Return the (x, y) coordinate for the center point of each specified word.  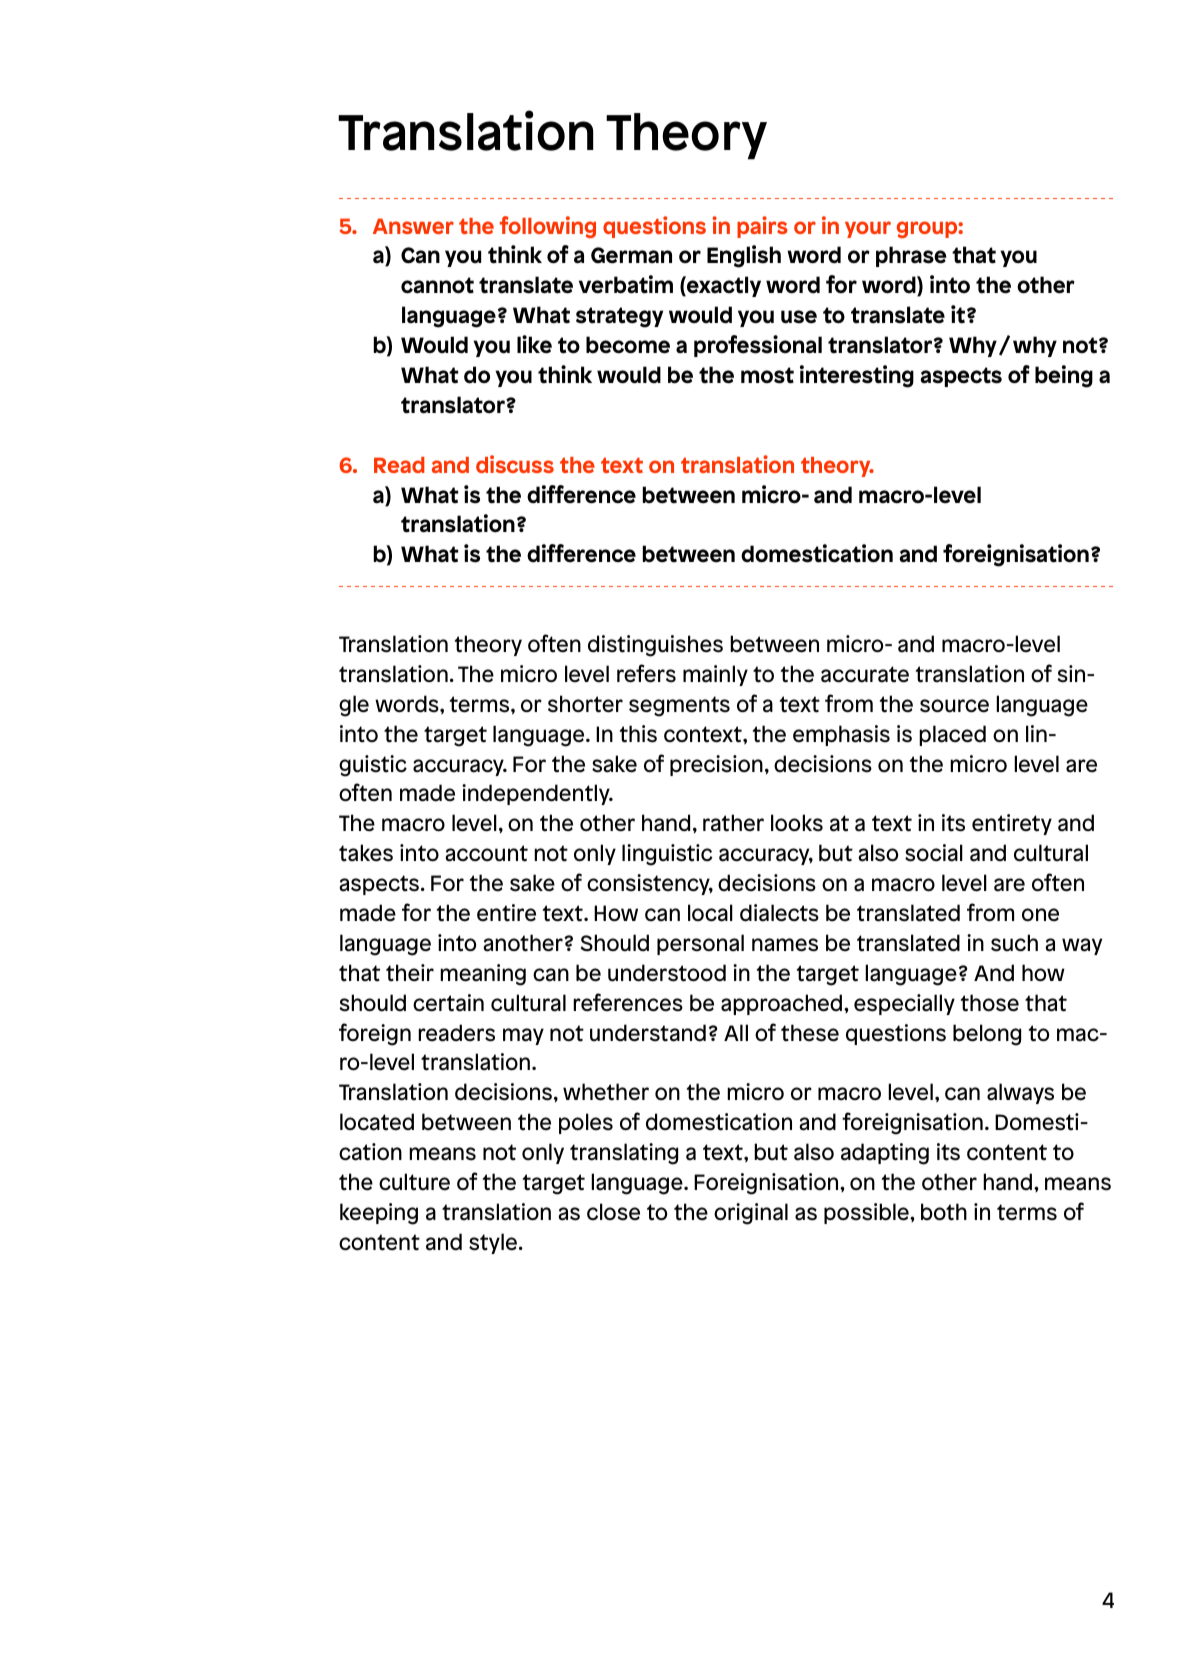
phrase (911, 256)
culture (414, 1182)
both (944, 1212)
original (751, 1214)
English (744, 256)
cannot (437, 285)
